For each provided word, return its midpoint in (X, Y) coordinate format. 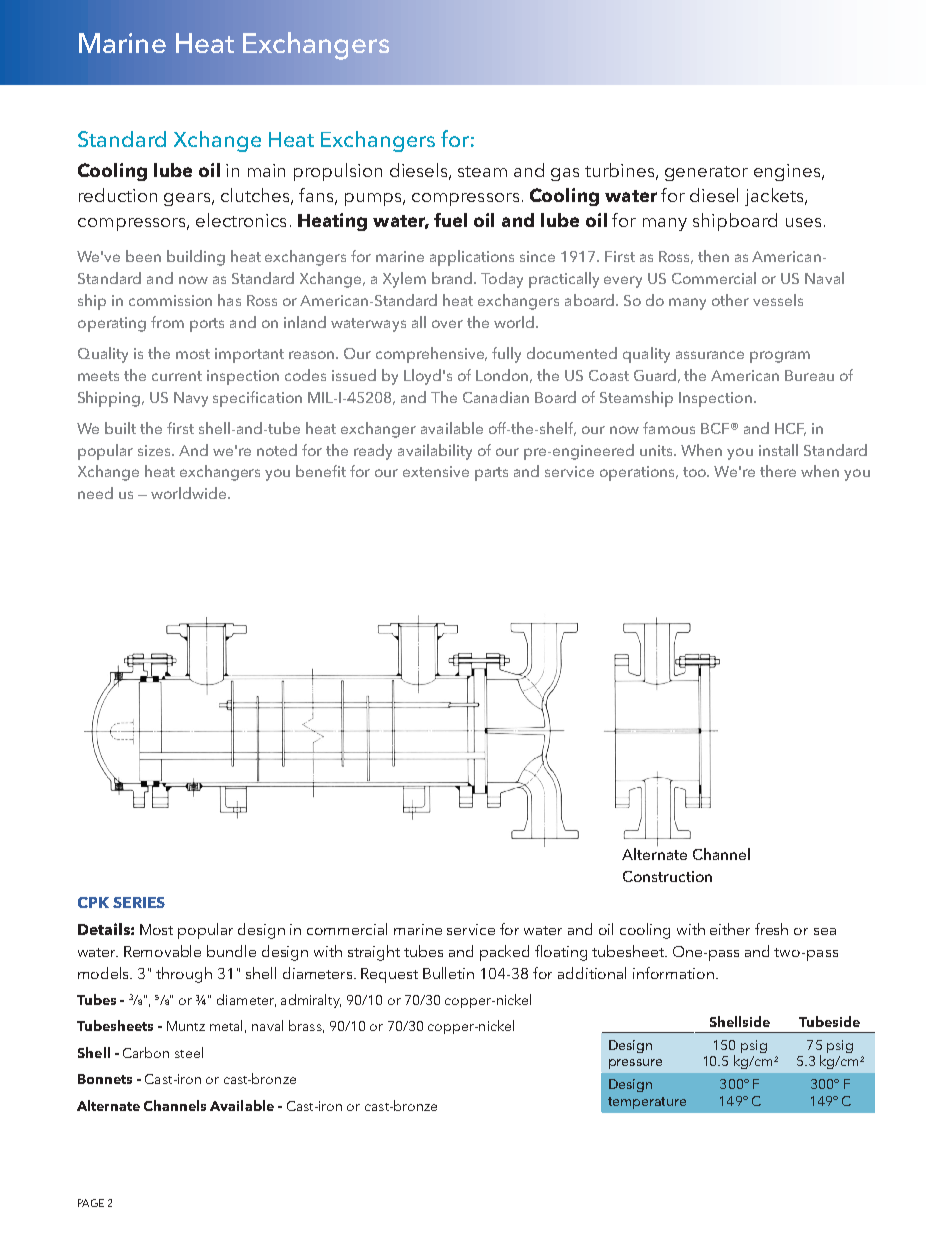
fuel (450, 220)
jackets (774, 197)
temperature (647, 1103)
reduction (118, 195)
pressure (635, 1064)
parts (491, 474)
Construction (667, 876)
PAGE (91, 1203)
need (95, 493)
